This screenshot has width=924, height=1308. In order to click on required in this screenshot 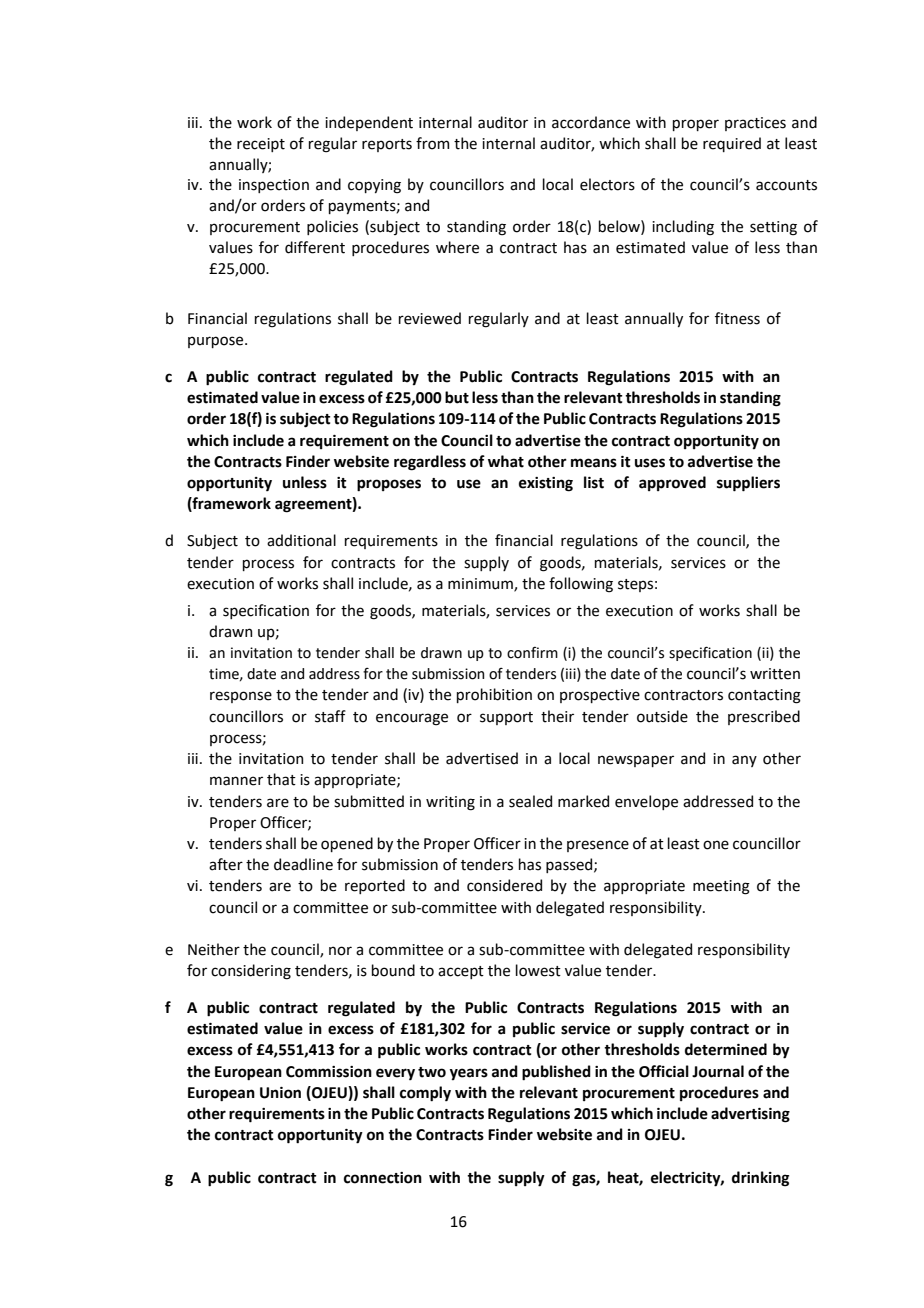, I will do `click(732, 144)`.
